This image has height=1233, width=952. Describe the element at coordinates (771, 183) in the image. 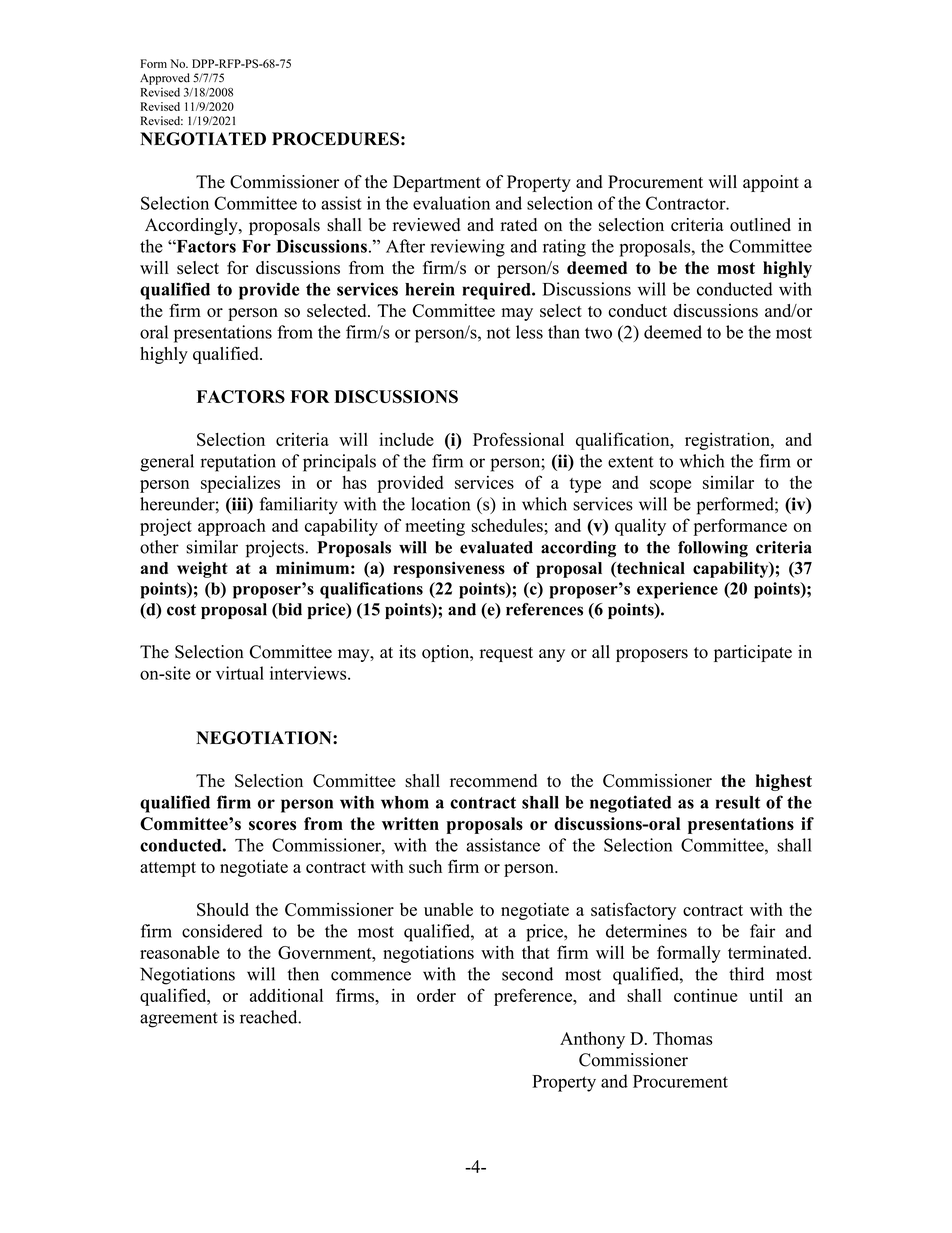

I see `appoint` at that location.
